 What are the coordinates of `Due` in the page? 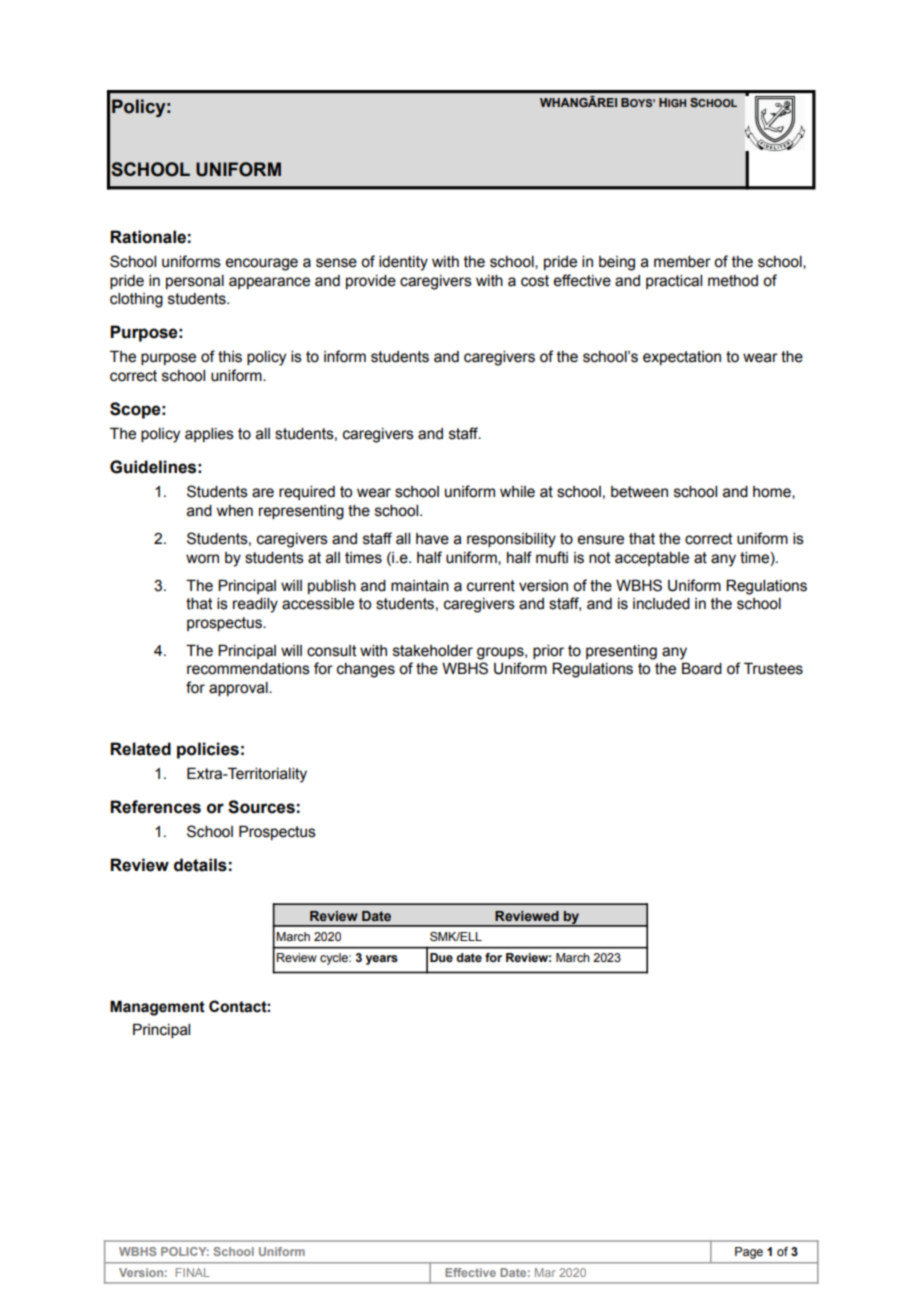 It's located at (441, 957).
